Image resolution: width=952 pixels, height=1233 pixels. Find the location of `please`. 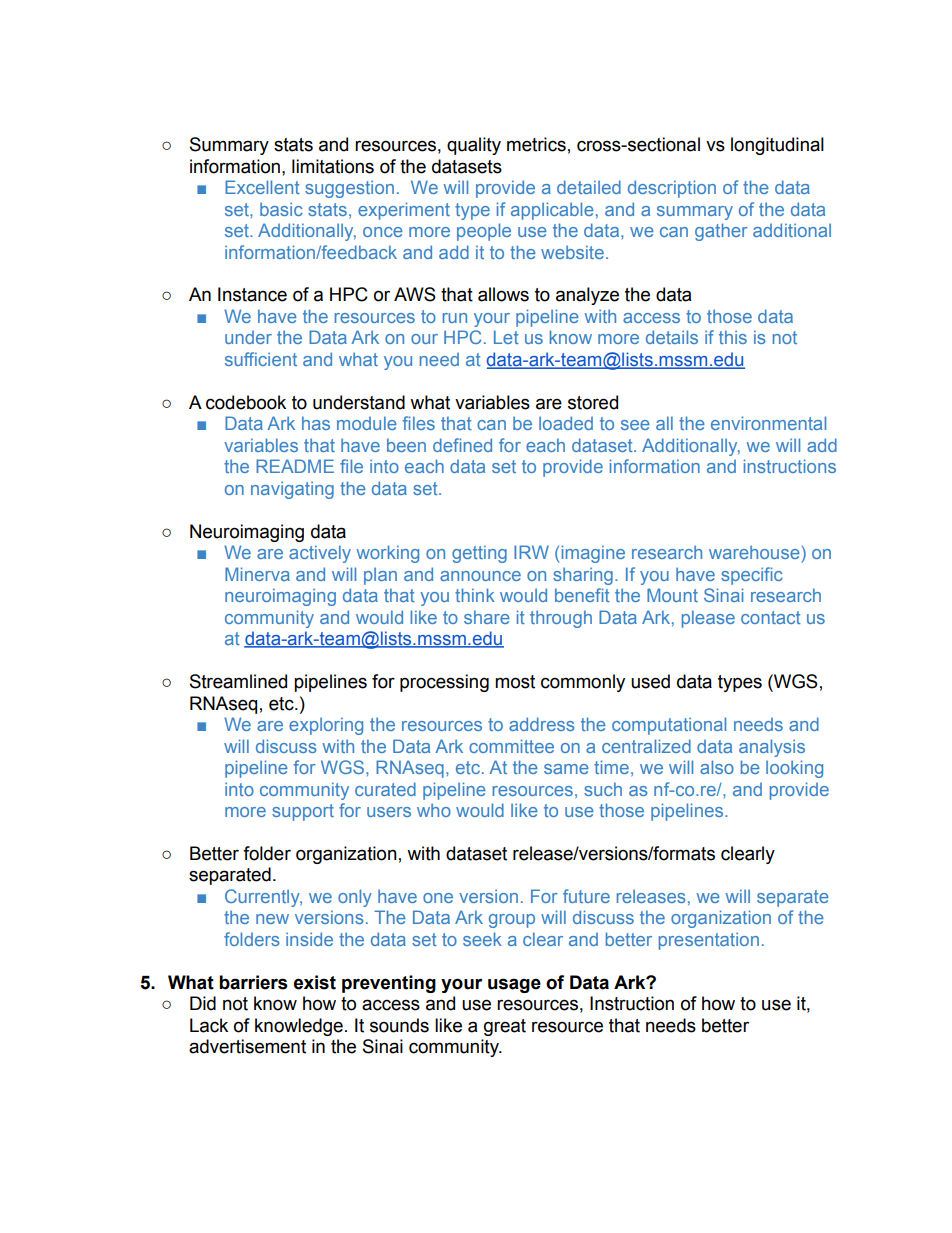

please is located at coordinates (708, 619).
